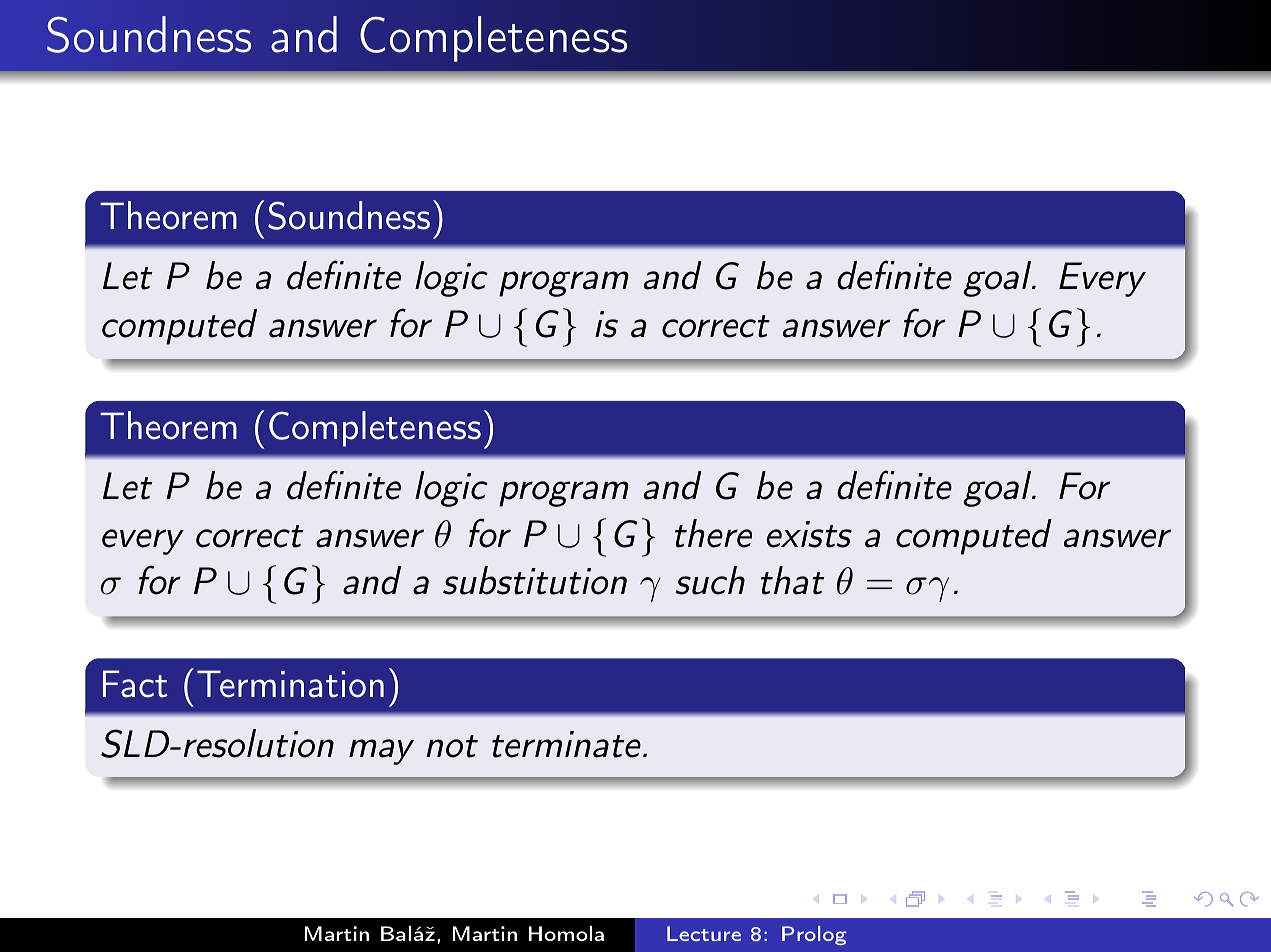 The image size is (1271, 952). Describe the element at coordinates (535, 580) in the screenshot. I see `substitution` at that location.
